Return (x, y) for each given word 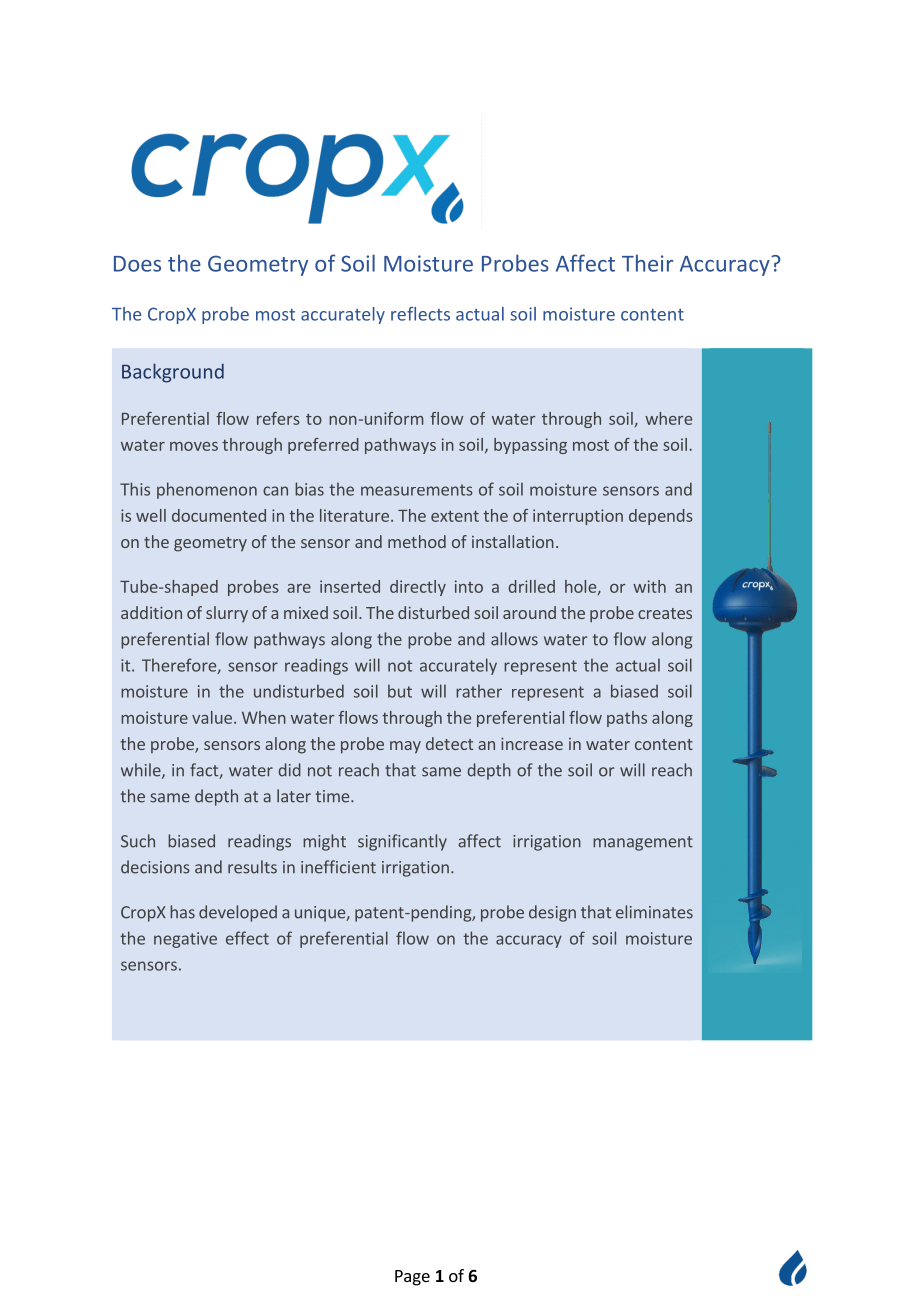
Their (647, 263)
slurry (227, 614)
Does (137, 264)
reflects (420, 314)
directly (418, 588)
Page (412, 1278)
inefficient (338, 867)
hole (580, 586)
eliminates (654, 912)
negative (185, 940)
